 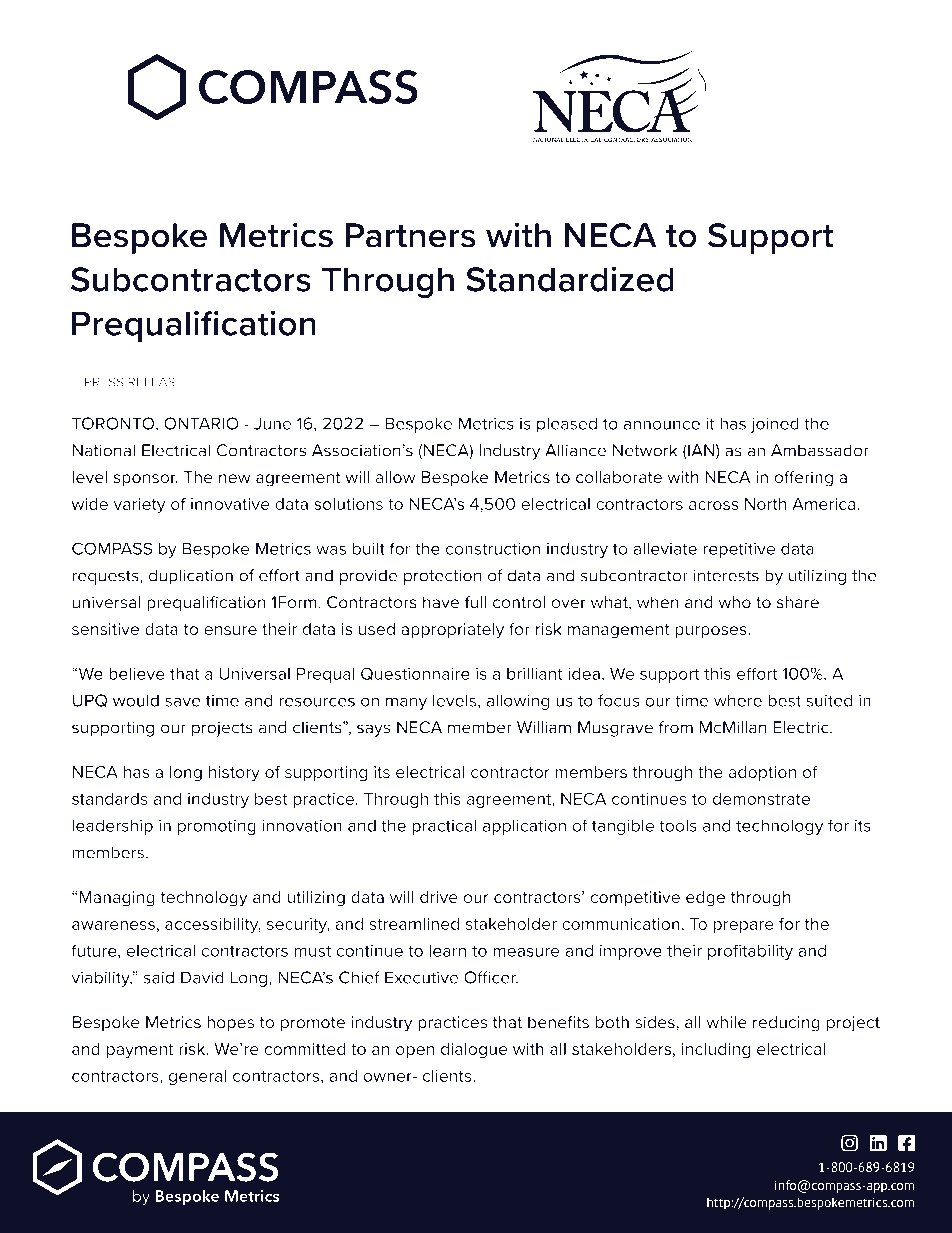 What do you see at coordinates (452, 631) in the screenshot?
I see `appropriately` at bounding box center [452, 631].
